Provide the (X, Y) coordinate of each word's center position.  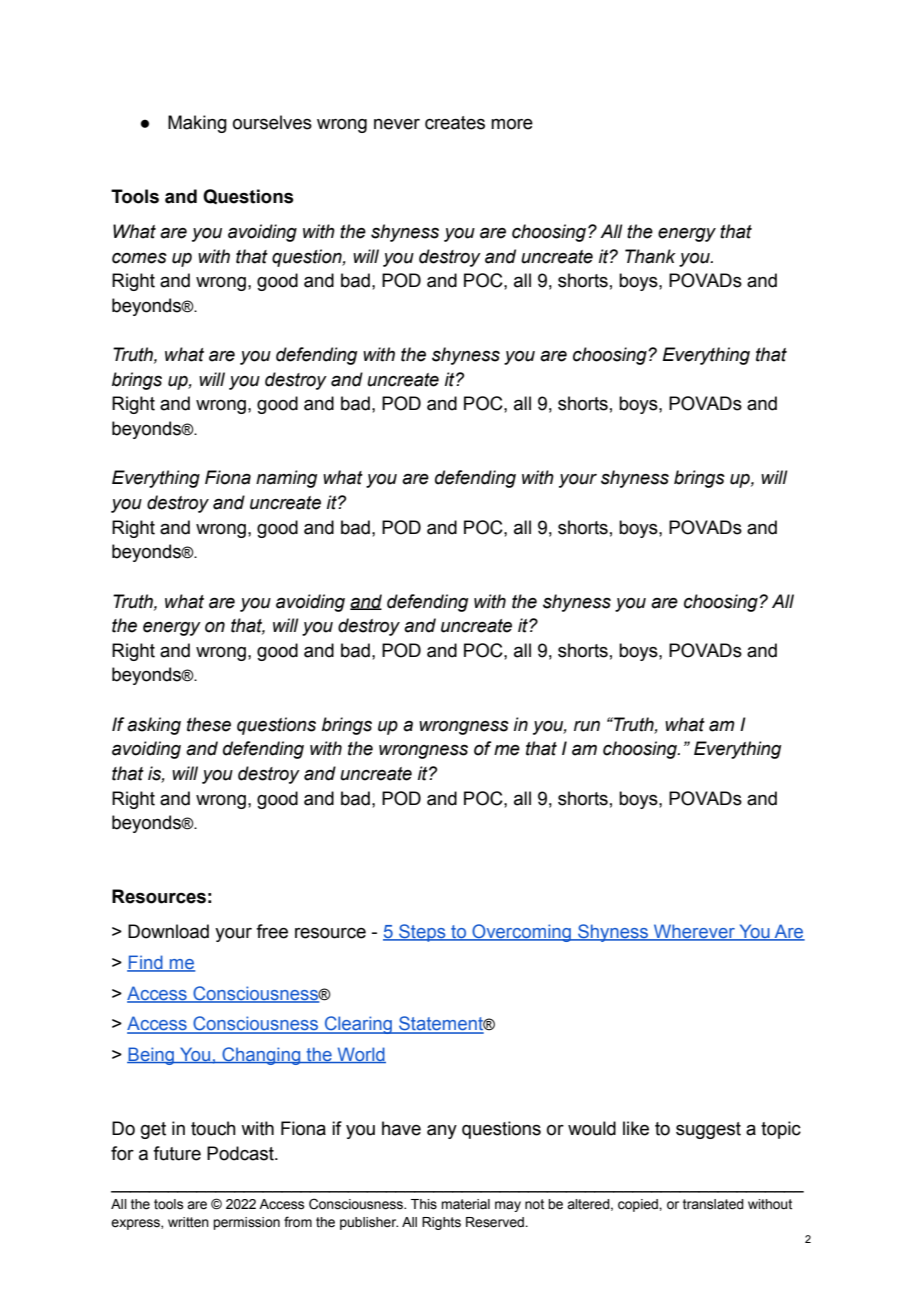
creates (455, 123)
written (188, 1222)
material (465, 1204)
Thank (650, 256)
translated (713, 1204)
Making (197, 124)
